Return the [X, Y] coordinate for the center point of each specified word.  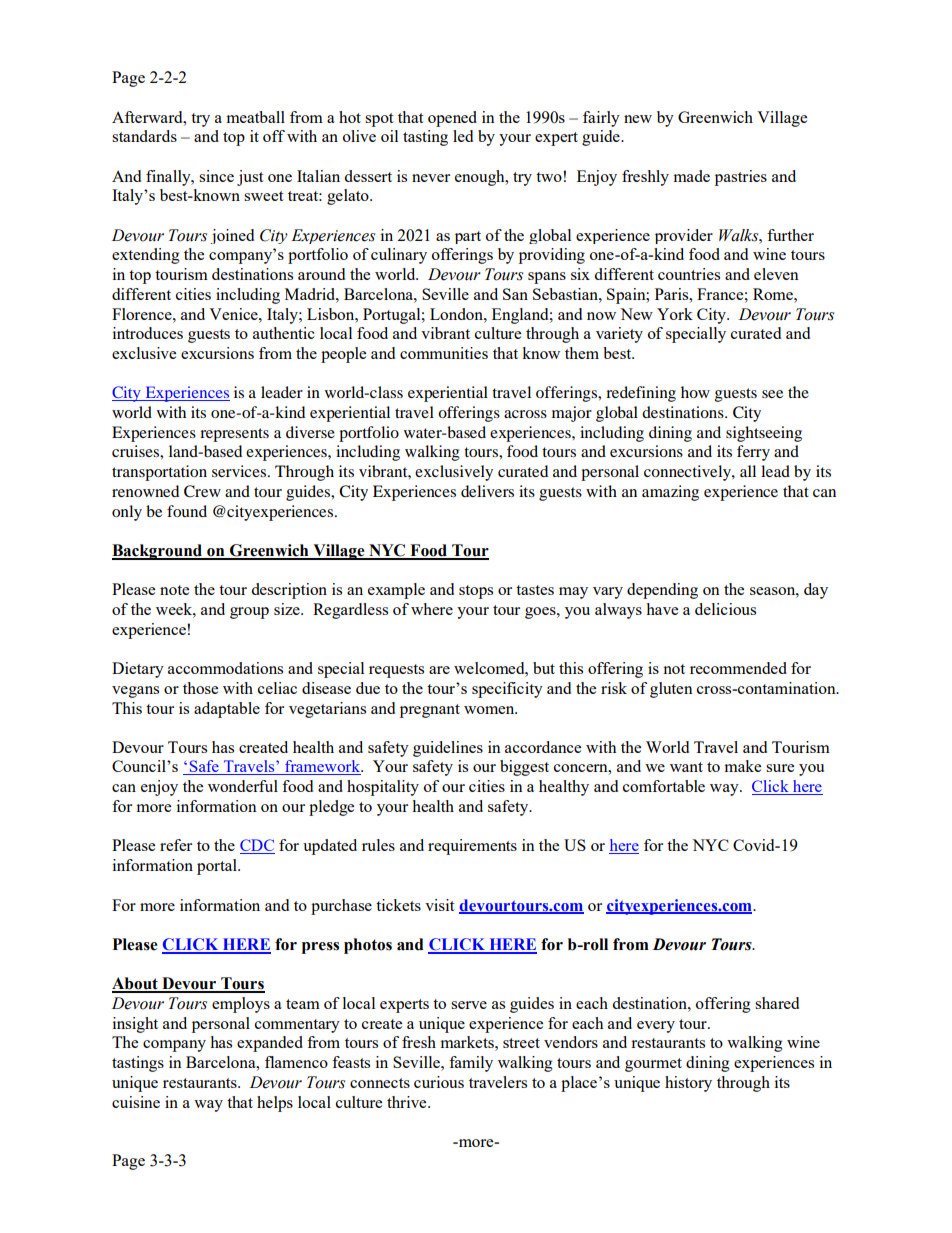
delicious [725, 609]
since [216, 176]
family [471, 1064]
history [688, 1084]
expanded [270, 1044]
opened [452, 119]
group [249, 613]
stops [476, 592]
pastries [741, 178]
